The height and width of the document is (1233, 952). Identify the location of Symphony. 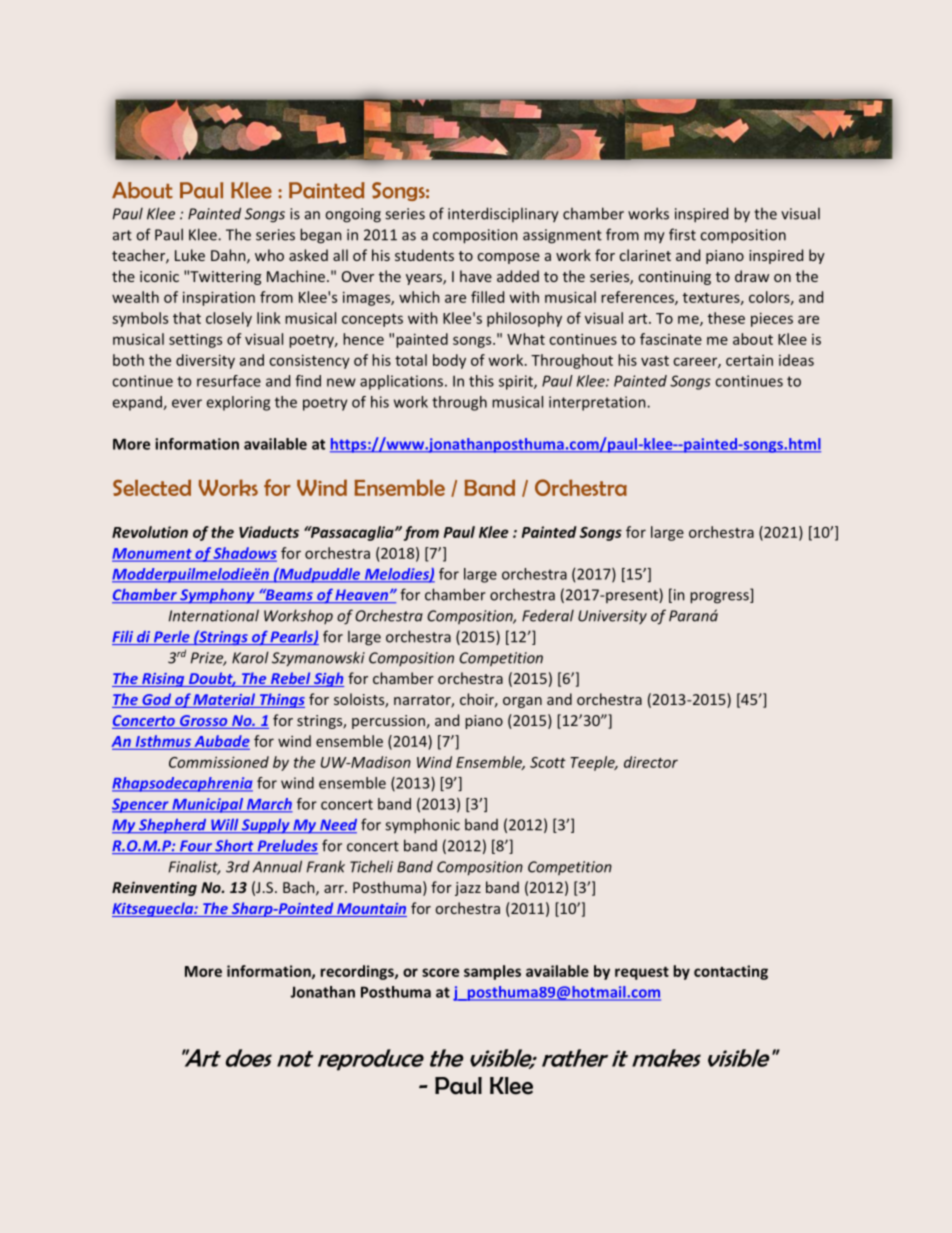
(217, 596).
